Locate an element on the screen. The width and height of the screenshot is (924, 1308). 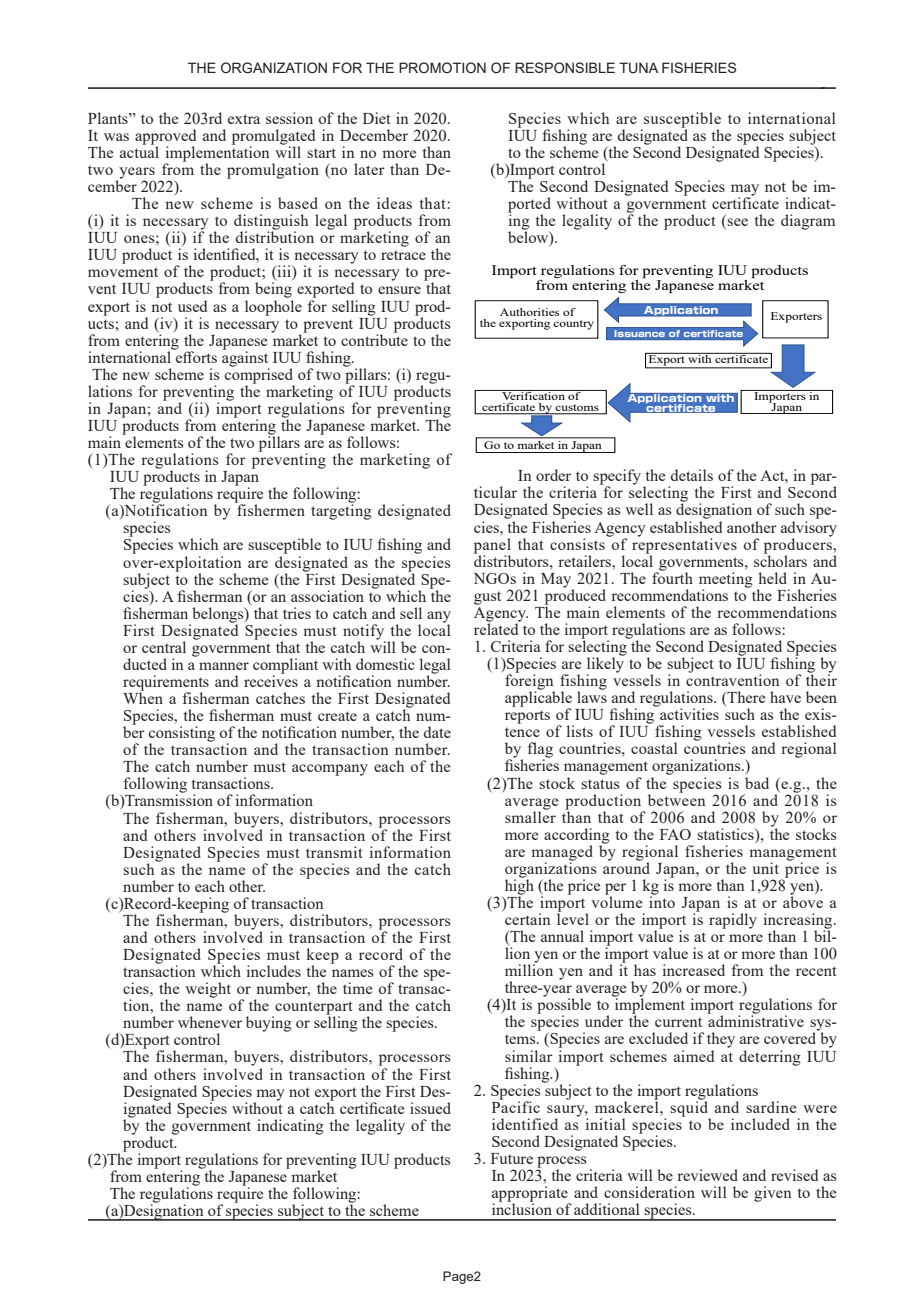
weight is located at coordinates (208, 990).
